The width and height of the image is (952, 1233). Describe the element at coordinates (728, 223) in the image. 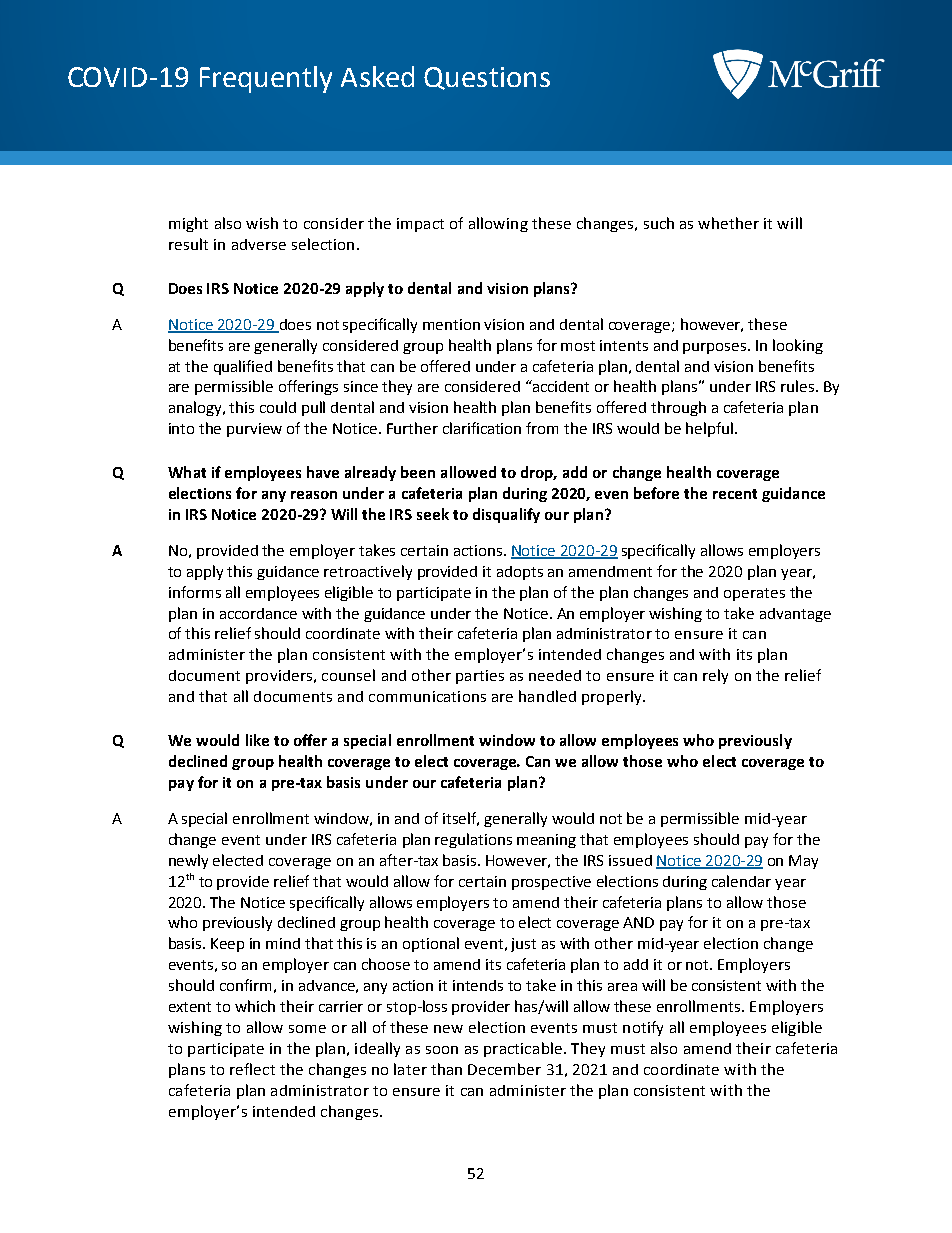

I see `whether` at that location.
